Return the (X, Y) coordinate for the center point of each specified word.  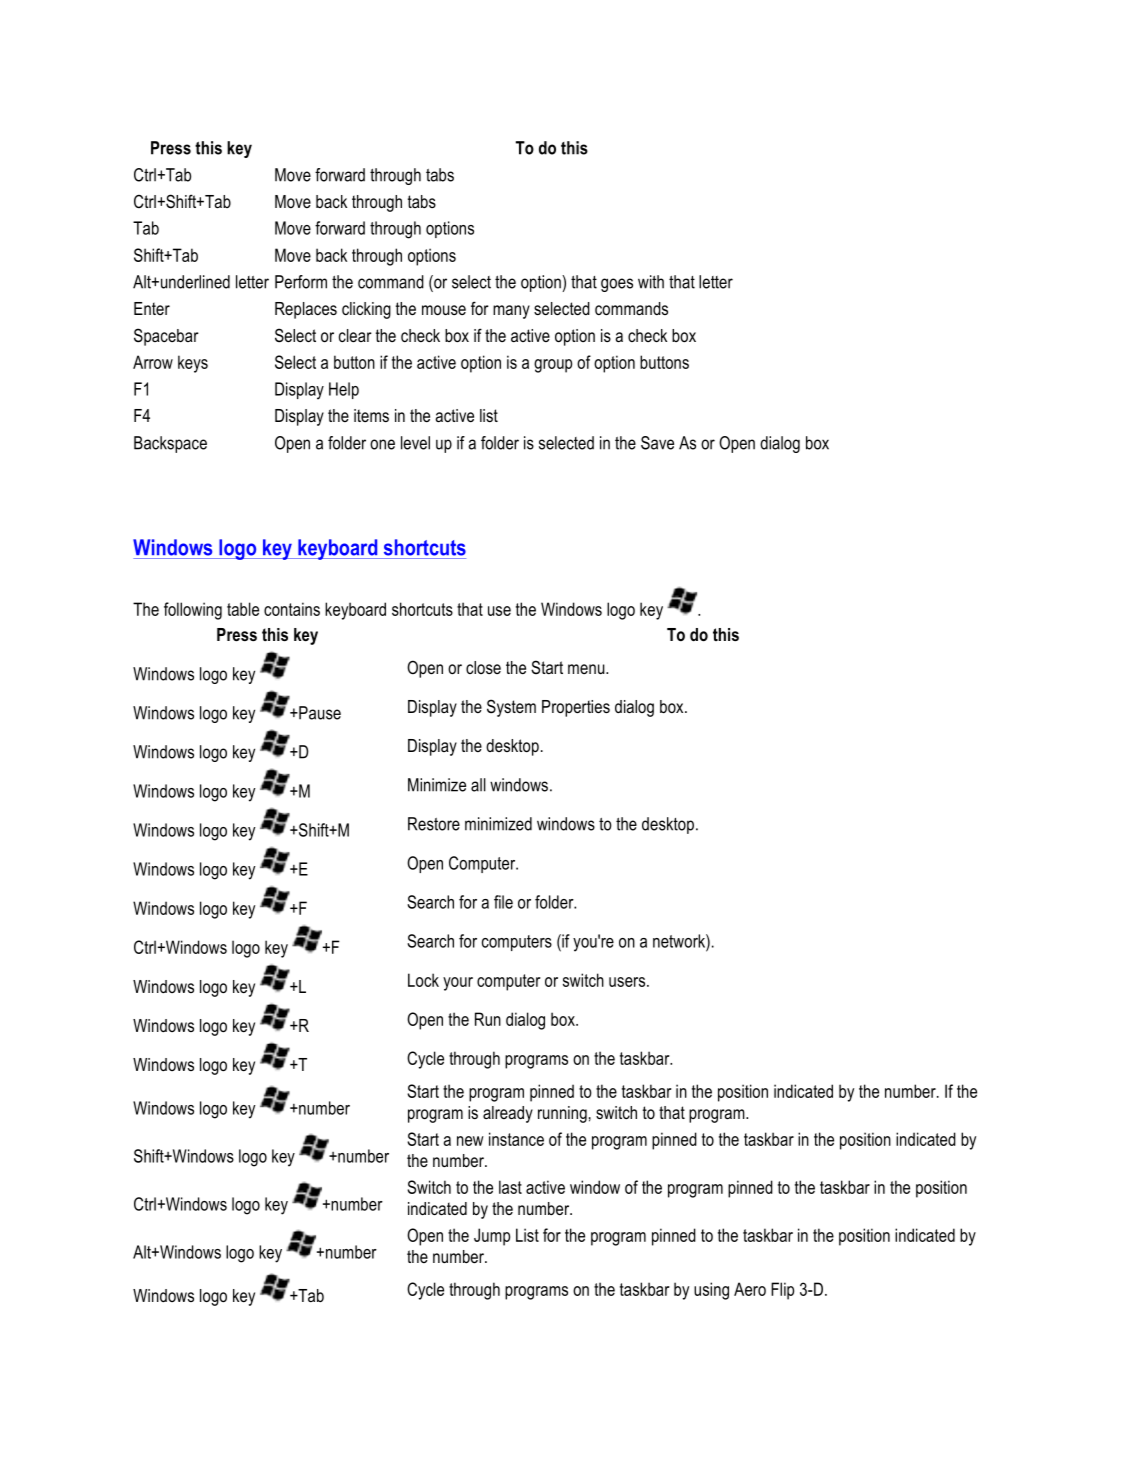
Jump (492, 1237)
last (510, 1187)
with (651, 282)
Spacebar (166, 337)
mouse (444, 310)
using (711, 1291)
